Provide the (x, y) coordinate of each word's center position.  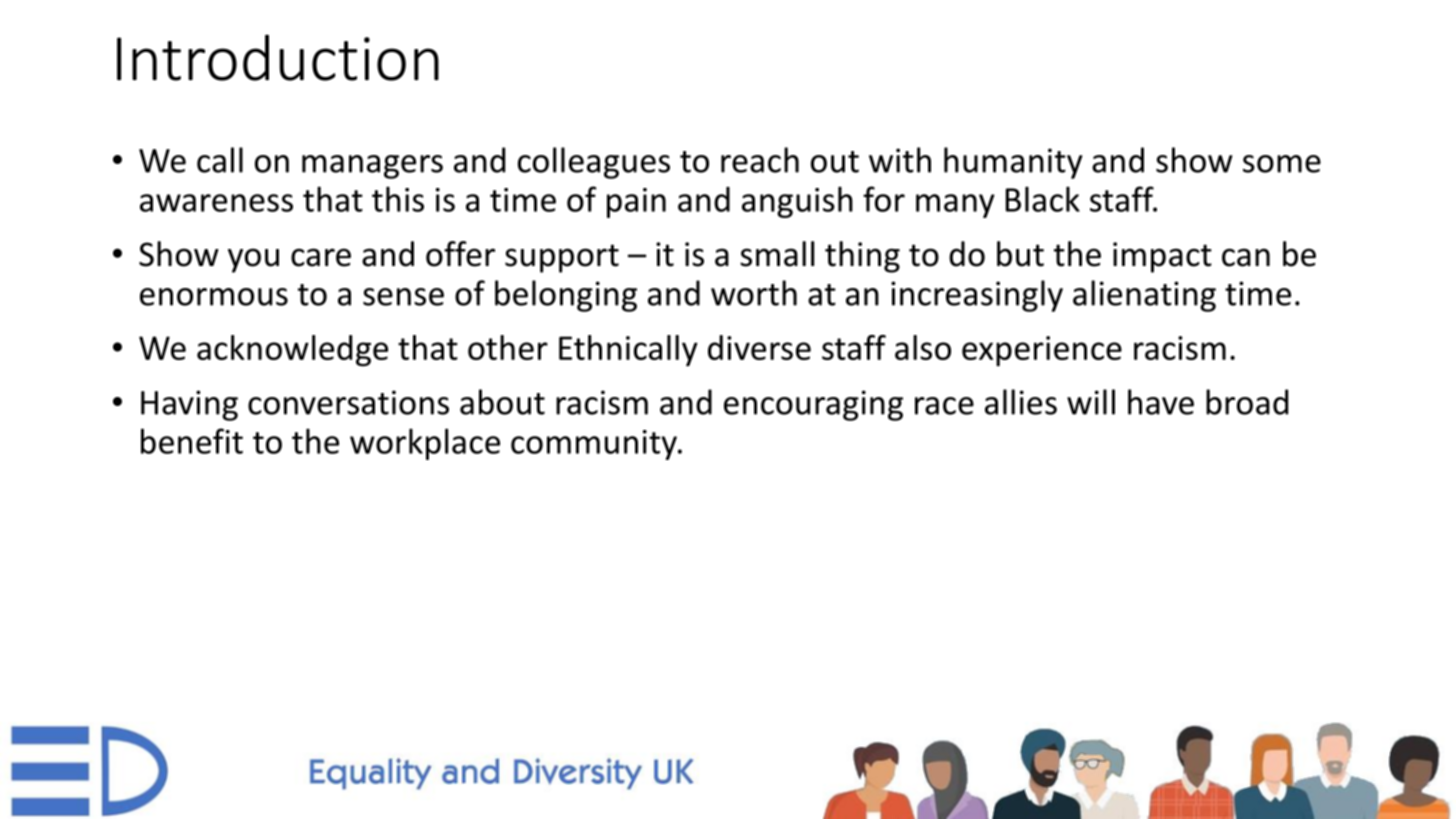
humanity (1013, 163)
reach (760, 160)
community (595, 445)
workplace (425, 444)
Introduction (278, 57)
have (1161, 402)
